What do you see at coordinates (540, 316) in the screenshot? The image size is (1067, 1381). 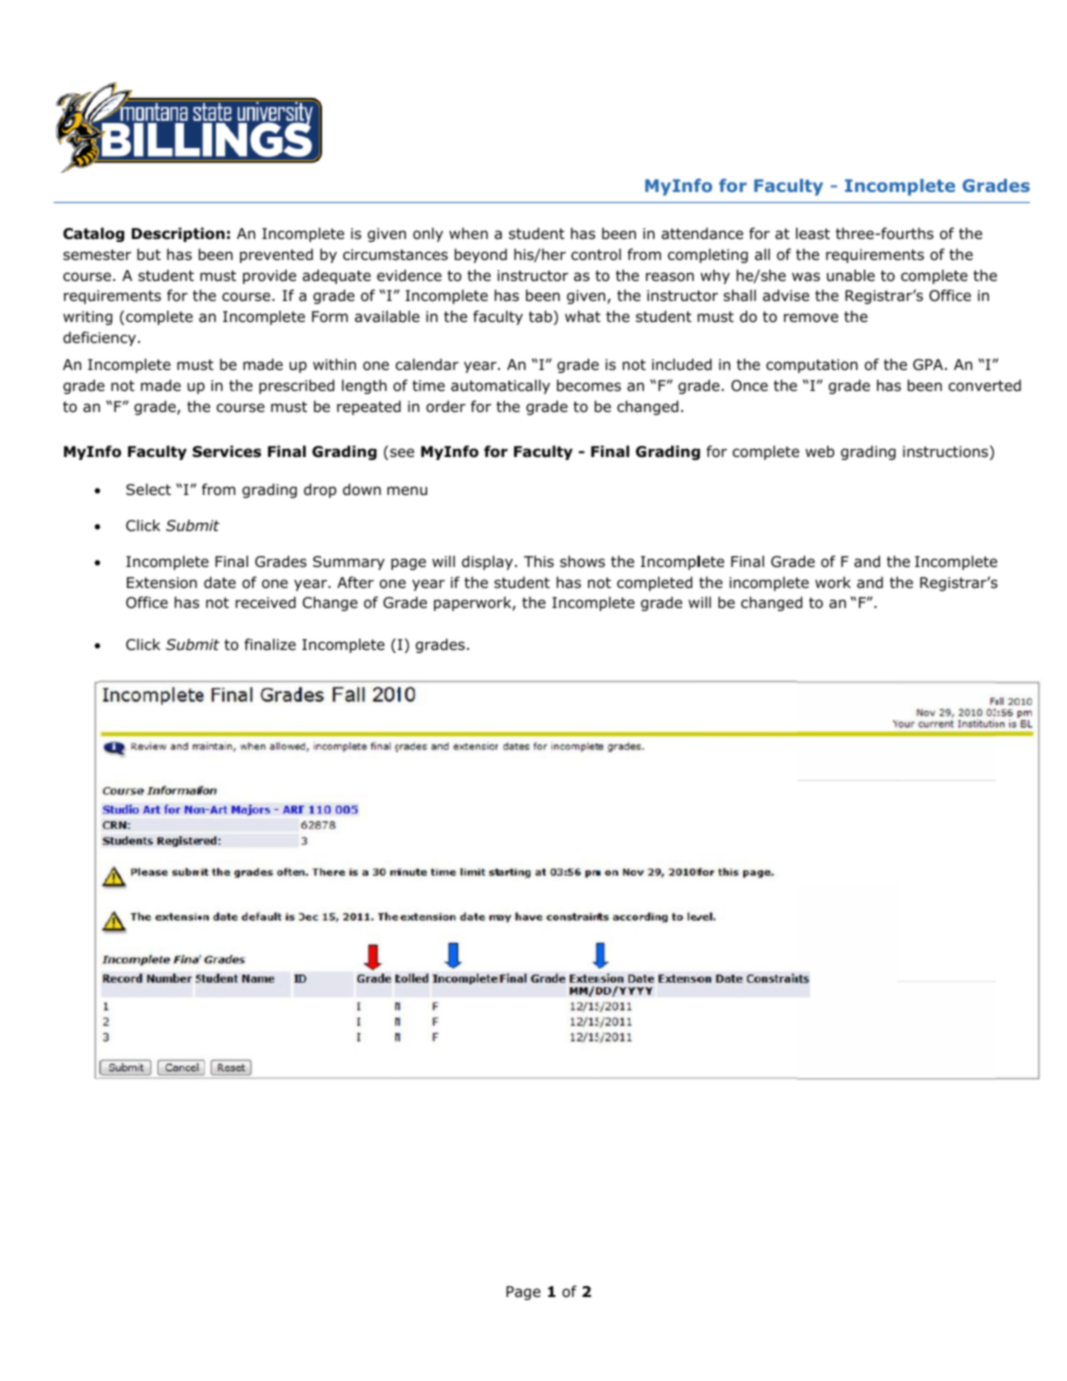 I see `tab` at bounding box center [540, 316].
